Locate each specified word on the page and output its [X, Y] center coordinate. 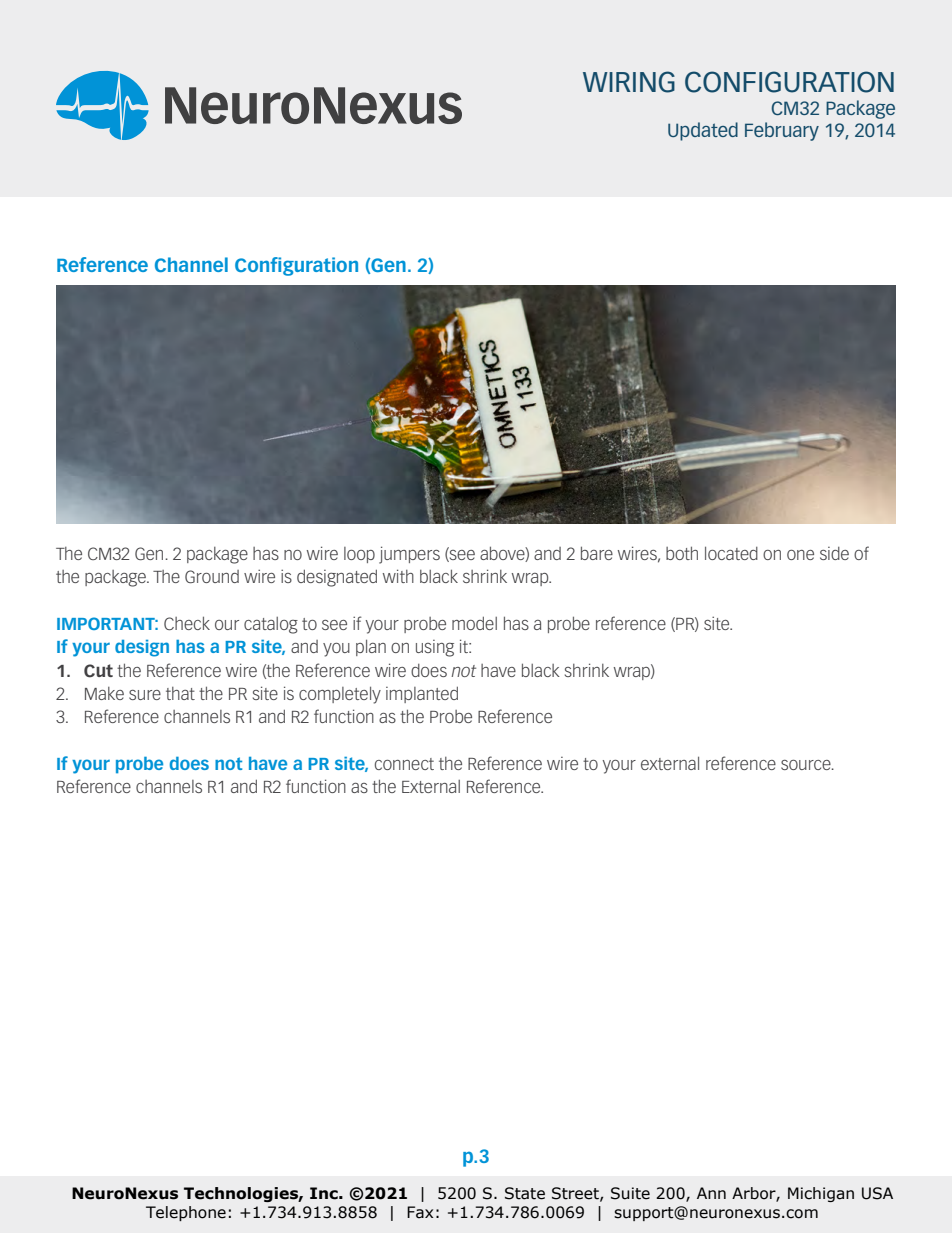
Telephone [186, 1213]
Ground [212, 576]
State [525, 1193]
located [731, 553]
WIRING [629, 82]
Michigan [821, 1194]
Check [187, 623]
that [180, 693]
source [807, 765]
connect [404, 764]
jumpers [409, 555]
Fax [420, 1212]
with [398, 576]
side [834, 553]
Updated [703, 131]
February [782, 131]
